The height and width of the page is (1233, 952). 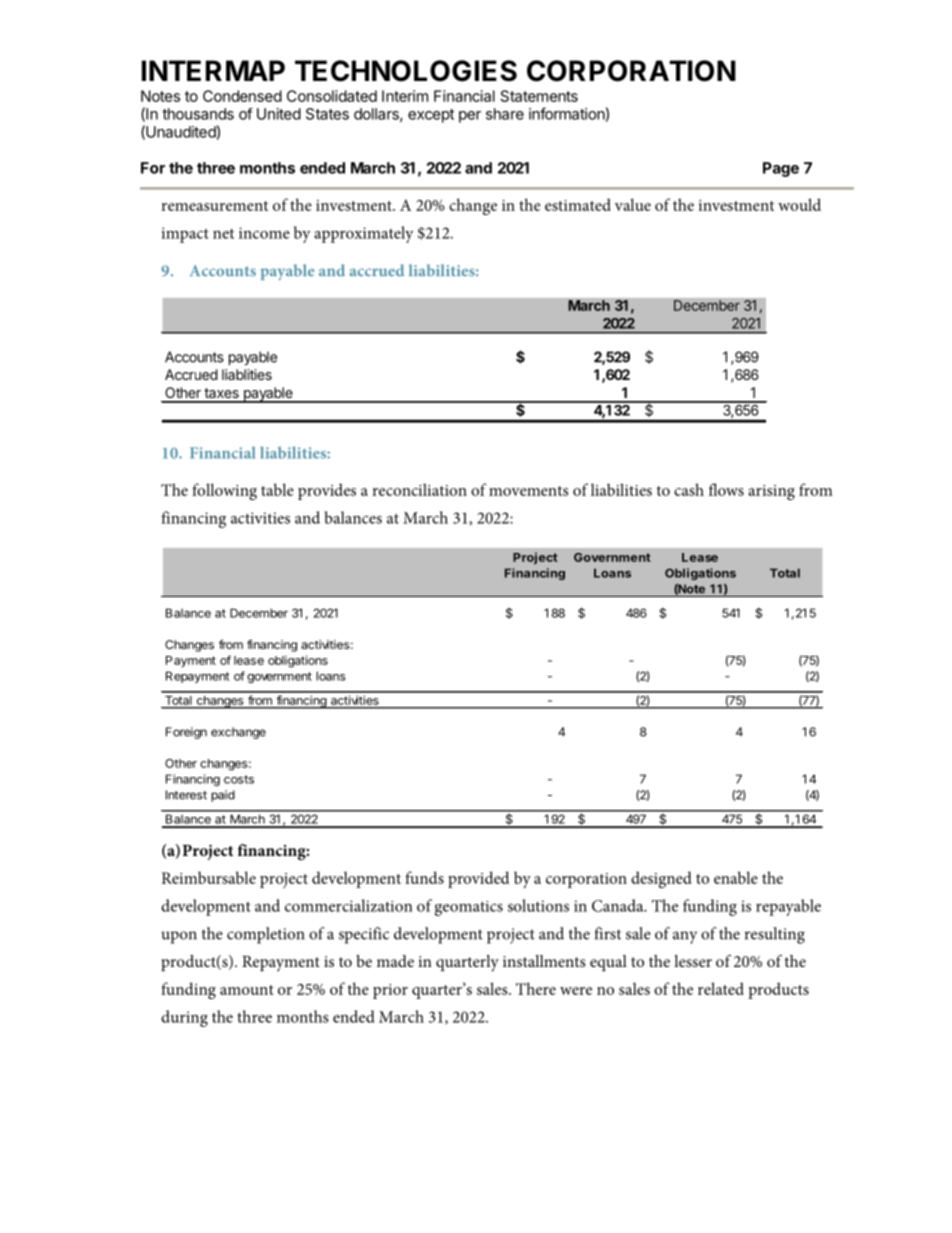 What do you see at coordinates (536, 988) in the page?
I see `There` at bounding box center [536, 988].
